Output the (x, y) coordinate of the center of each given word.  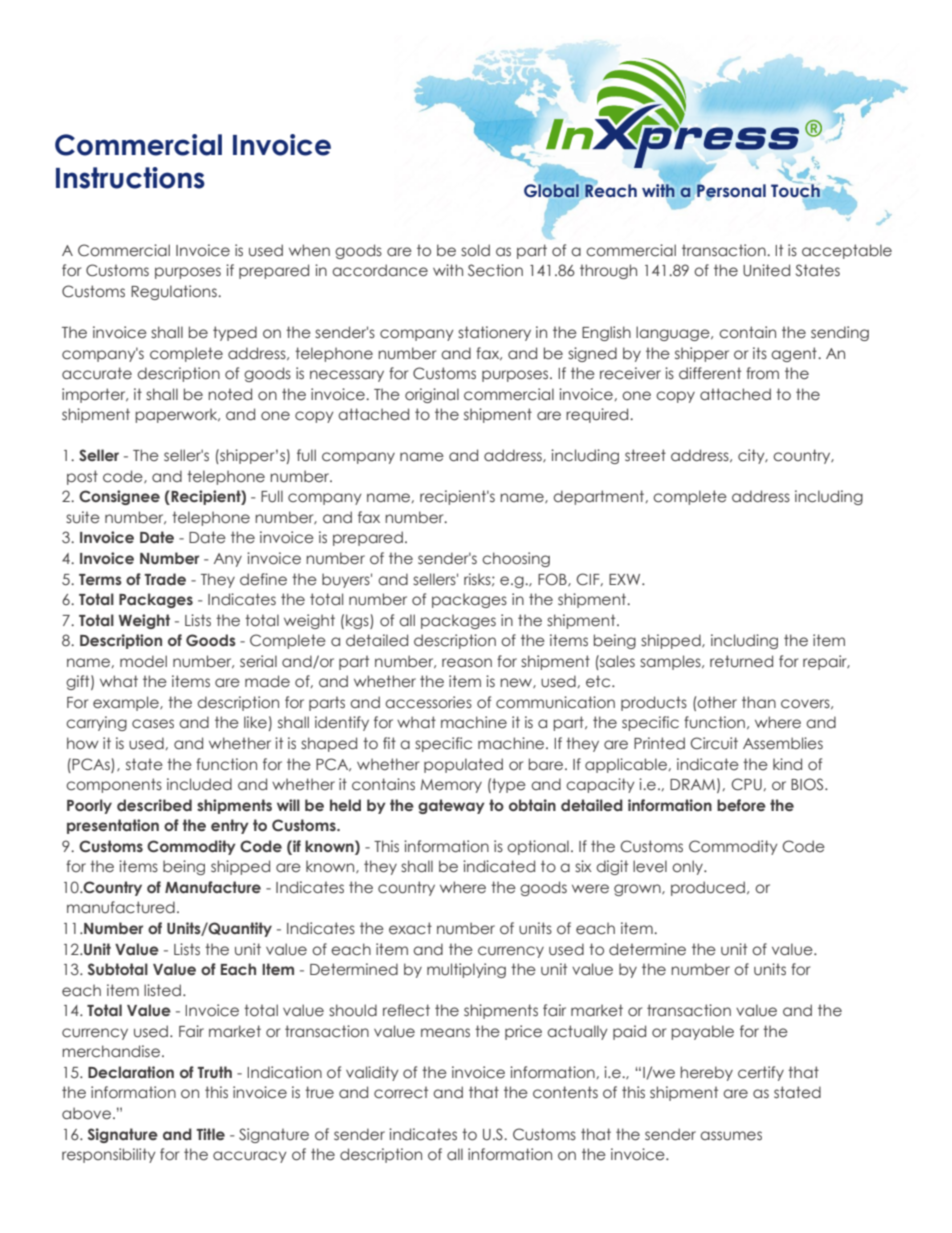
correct (401, 1092)
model (143, 661)
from (762, 373)
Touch (795, 189)
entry (230, 826)
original (432, 395)
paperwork (177, 415)
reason (467, 663)
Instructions (130, 178)
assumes (731, 1136)
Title (210, 1134)
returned (741, 661)
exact (410, 928)
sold (475, 250)
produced (708, 888)
